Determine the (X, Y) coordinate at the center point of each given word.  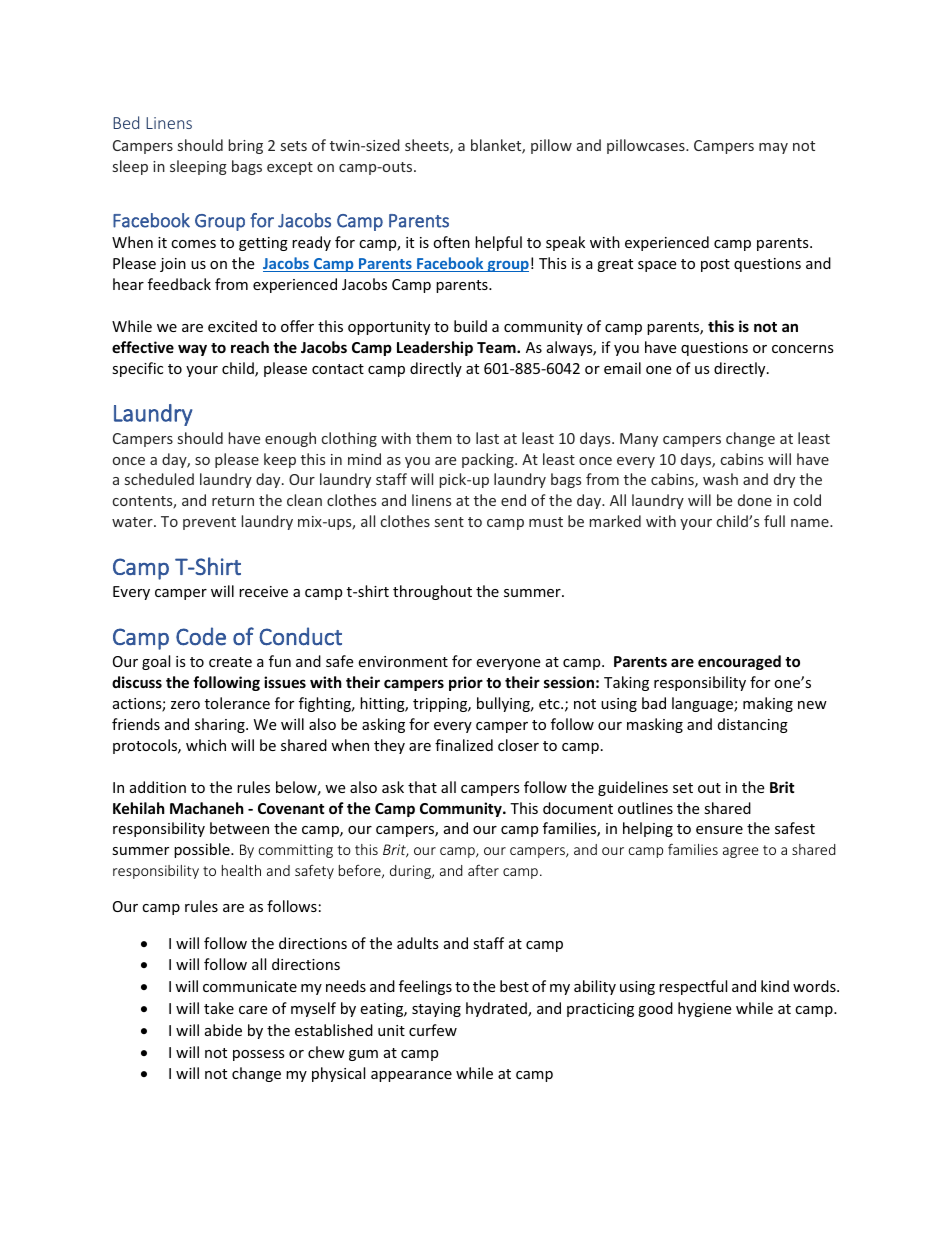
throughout (432, 592)
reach (250, 347)
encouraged (739, 662)
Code (201, 636)
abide (223, 1030)
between (239, 828)
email (622, 368)
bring (246, 146)
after (483, 870)
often (451, 242)
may (773, 148)
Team (497, 347)
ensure (719, 830)
